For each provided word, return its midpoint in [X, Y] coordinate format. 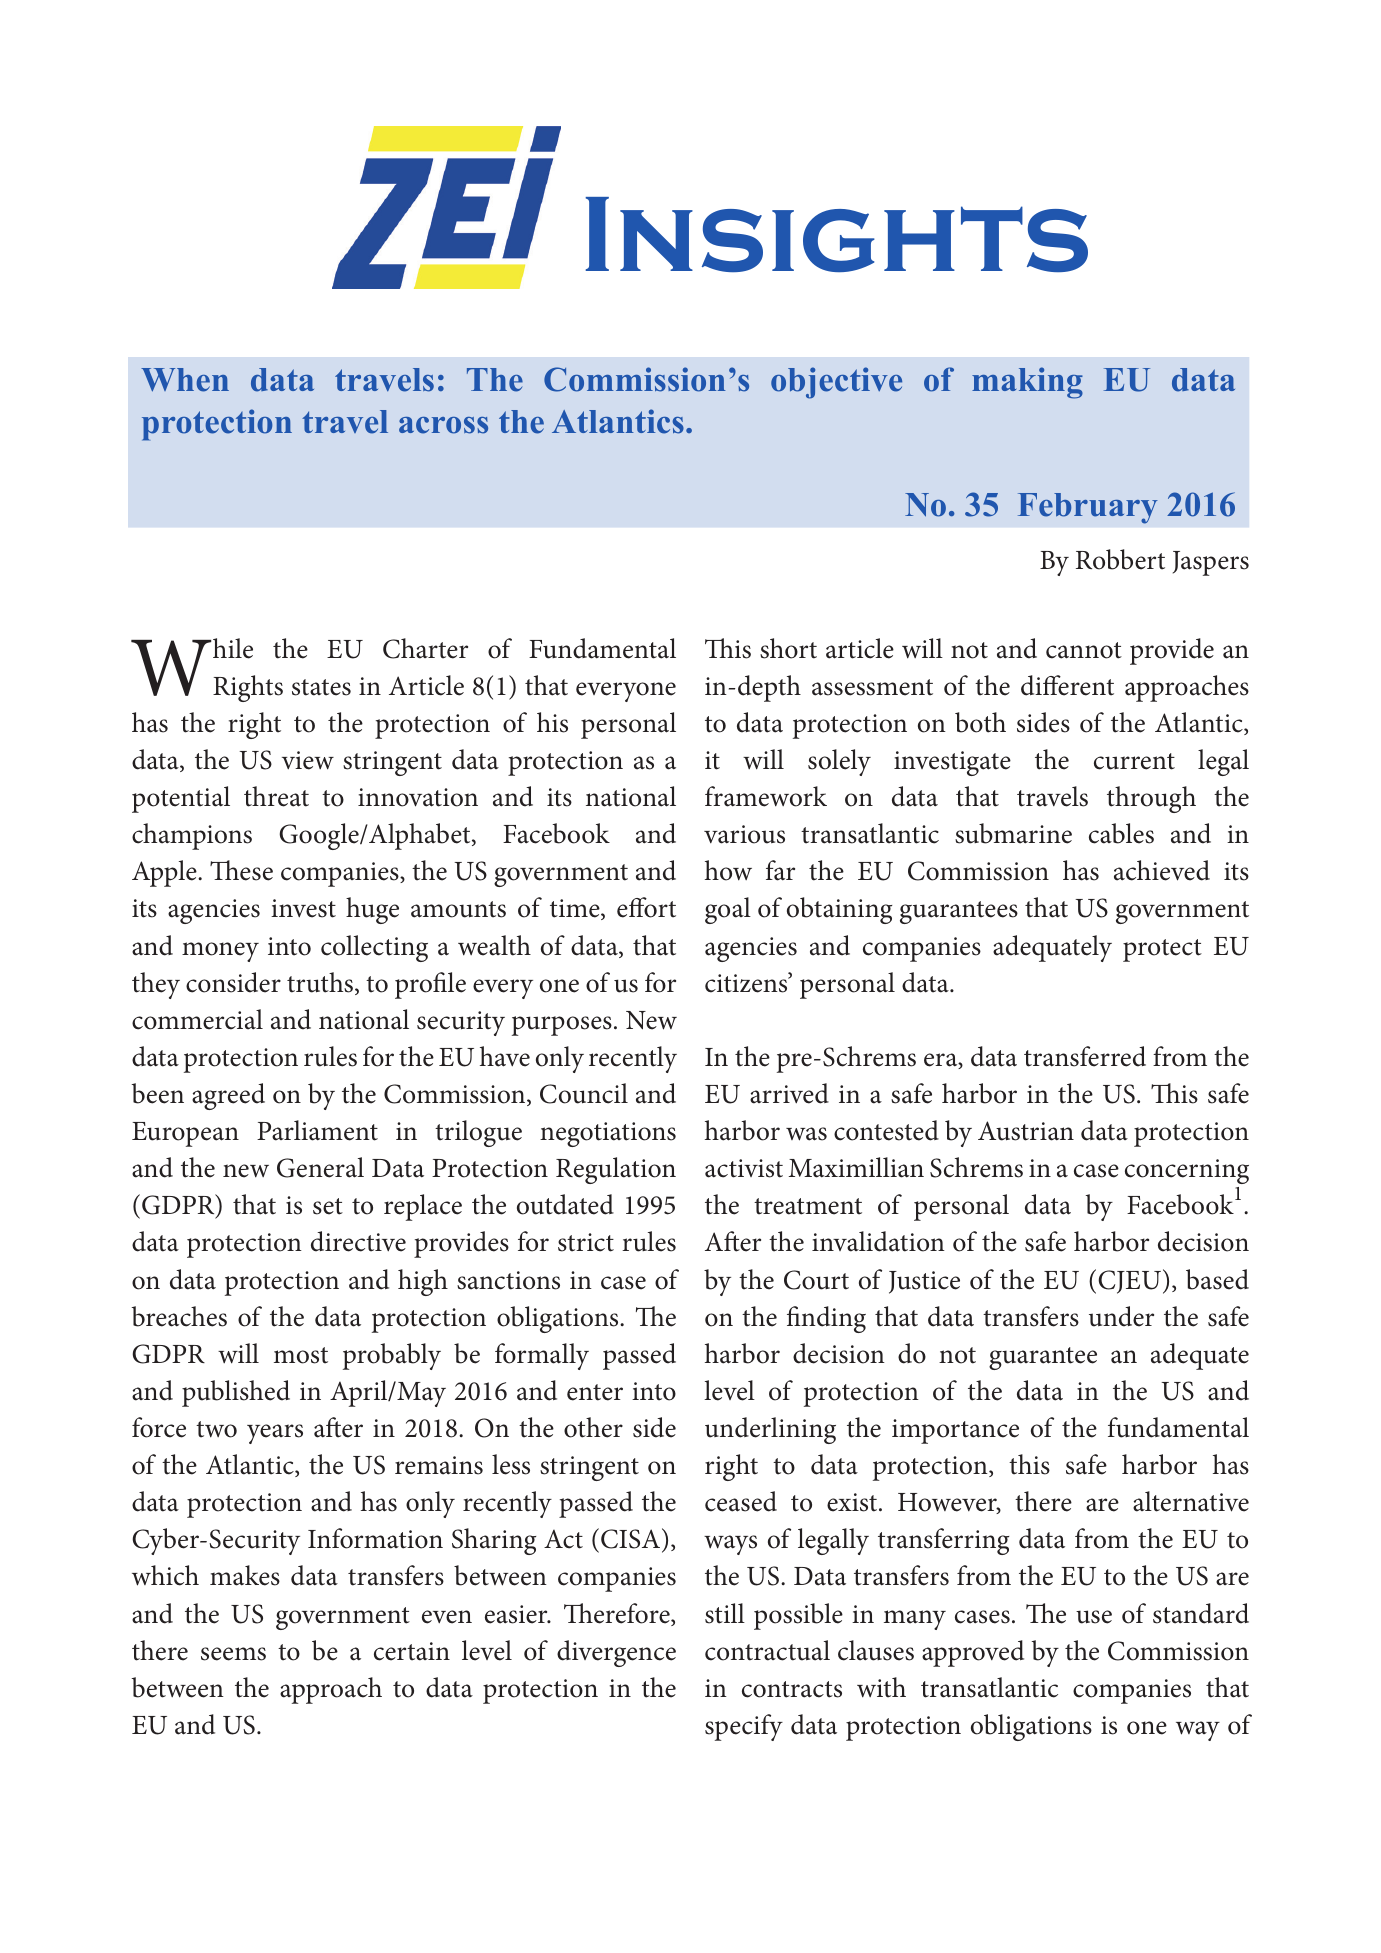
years [275, 1434]
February [1088, 508]
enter [595, 1392]
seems [233, 1654]
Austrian [1026, 1131]
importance [955, 1431]
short [788, 648]
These [241, 870]
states [321, 687]
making [1027, 383]
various [744, 834]
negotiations [608, 1134]
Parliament [317, 1130]
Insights [836, 234]
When [185, 380]
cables [1121, 833]
